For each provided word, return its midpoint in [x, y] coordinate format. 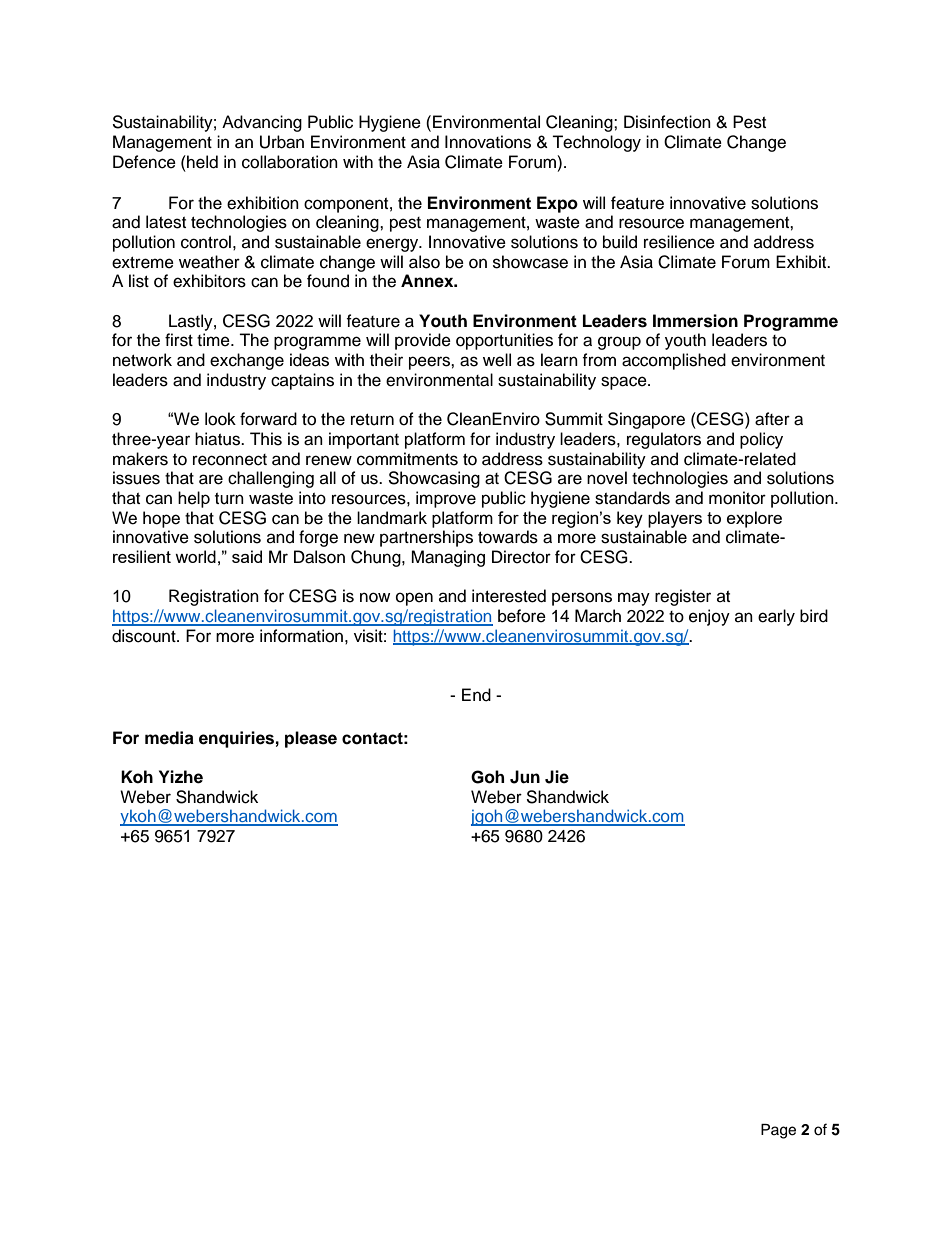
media [169, 738]
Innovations [488, 142]
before [522, 616]
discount [145, 636]
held [201, 162]
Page [778, 1131]
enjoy [709, 617]
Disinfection [667, 122]
